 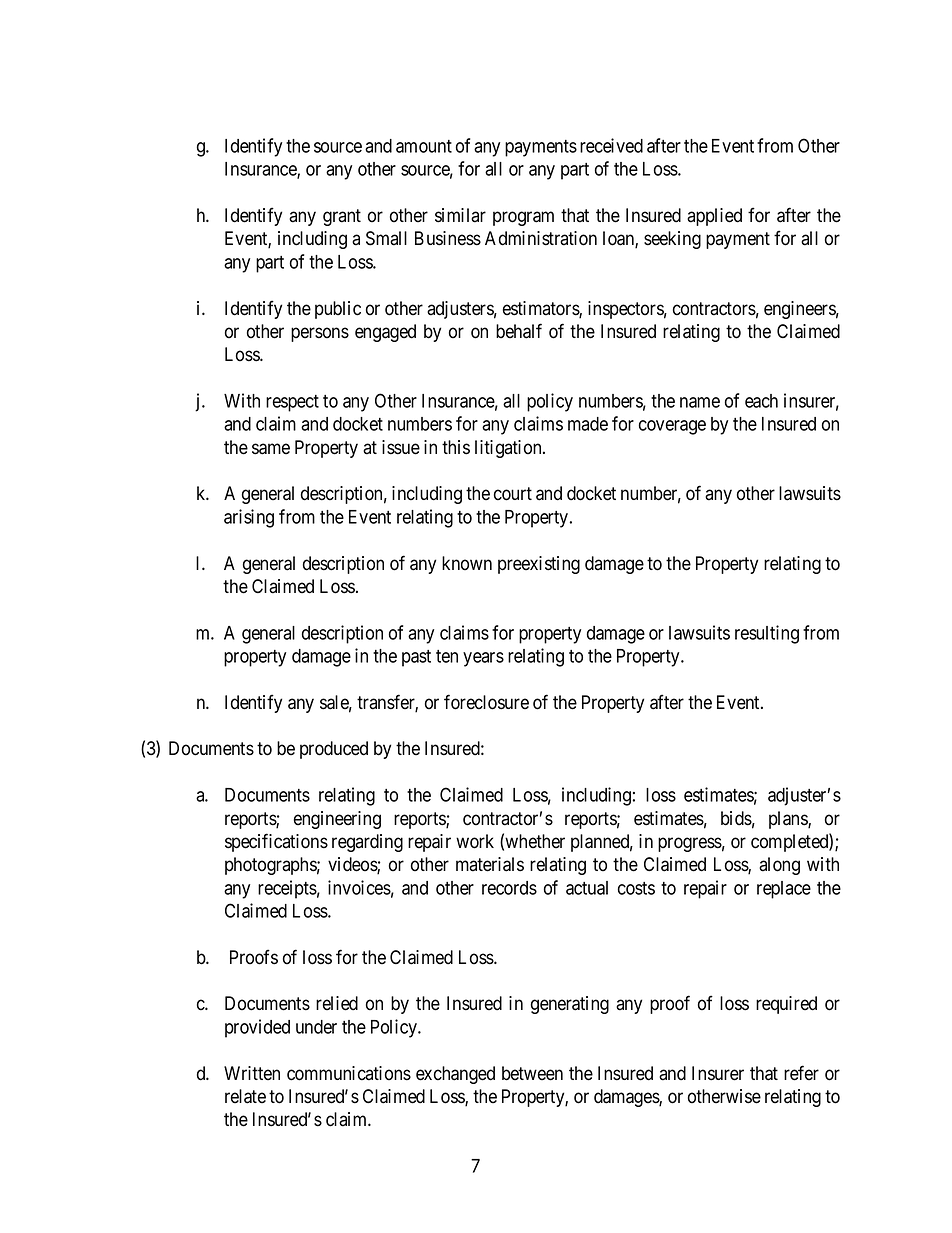 What do you see at coordinates (532, 1073) in the image?
I see `between` at bounding box center [532, 1073].
